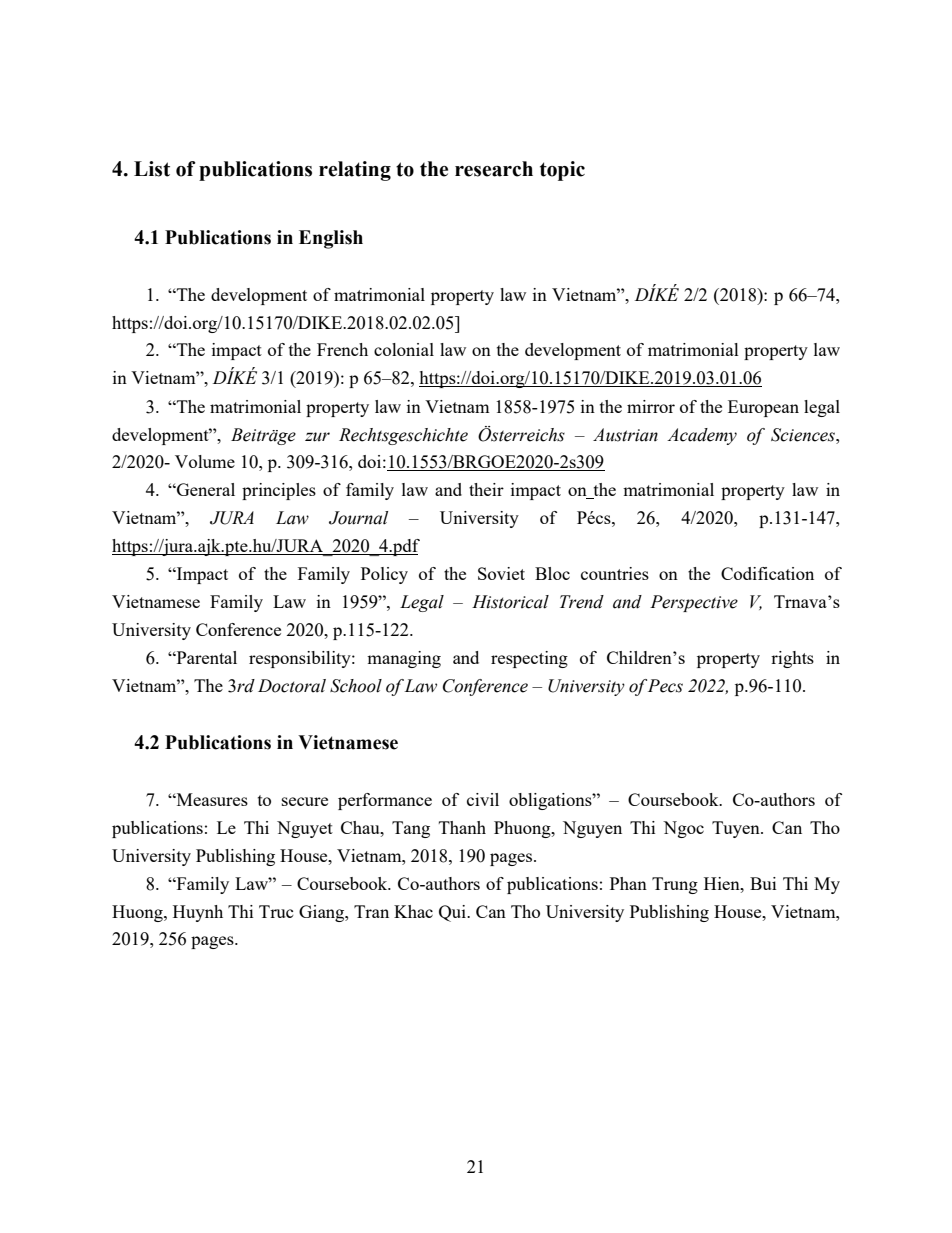 The width and height of the page is (952, 1233). What do you see at coordinates (501, 573) in the page?
I see `Soviet` at bounding box center [501, 573].
